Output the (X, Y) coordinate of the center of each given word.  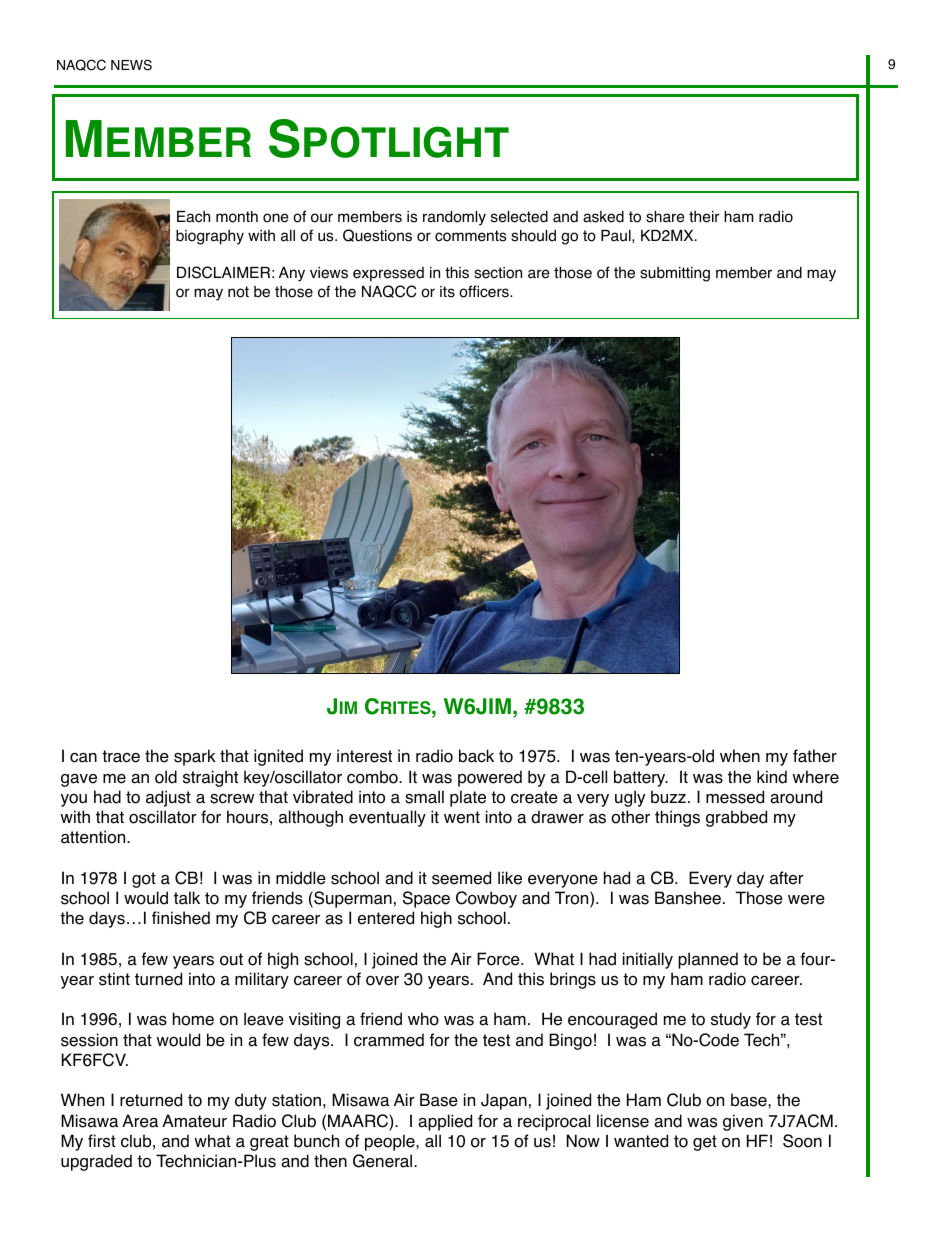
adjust (168, 798)
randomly (454, 218)
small (424, 797)
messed (735, 797)
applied (445, 1122)
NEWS (131, 65)
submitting (675, 274)
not (238, 292)
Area (140, 1121)
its (447, 292)
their (704, 217)
